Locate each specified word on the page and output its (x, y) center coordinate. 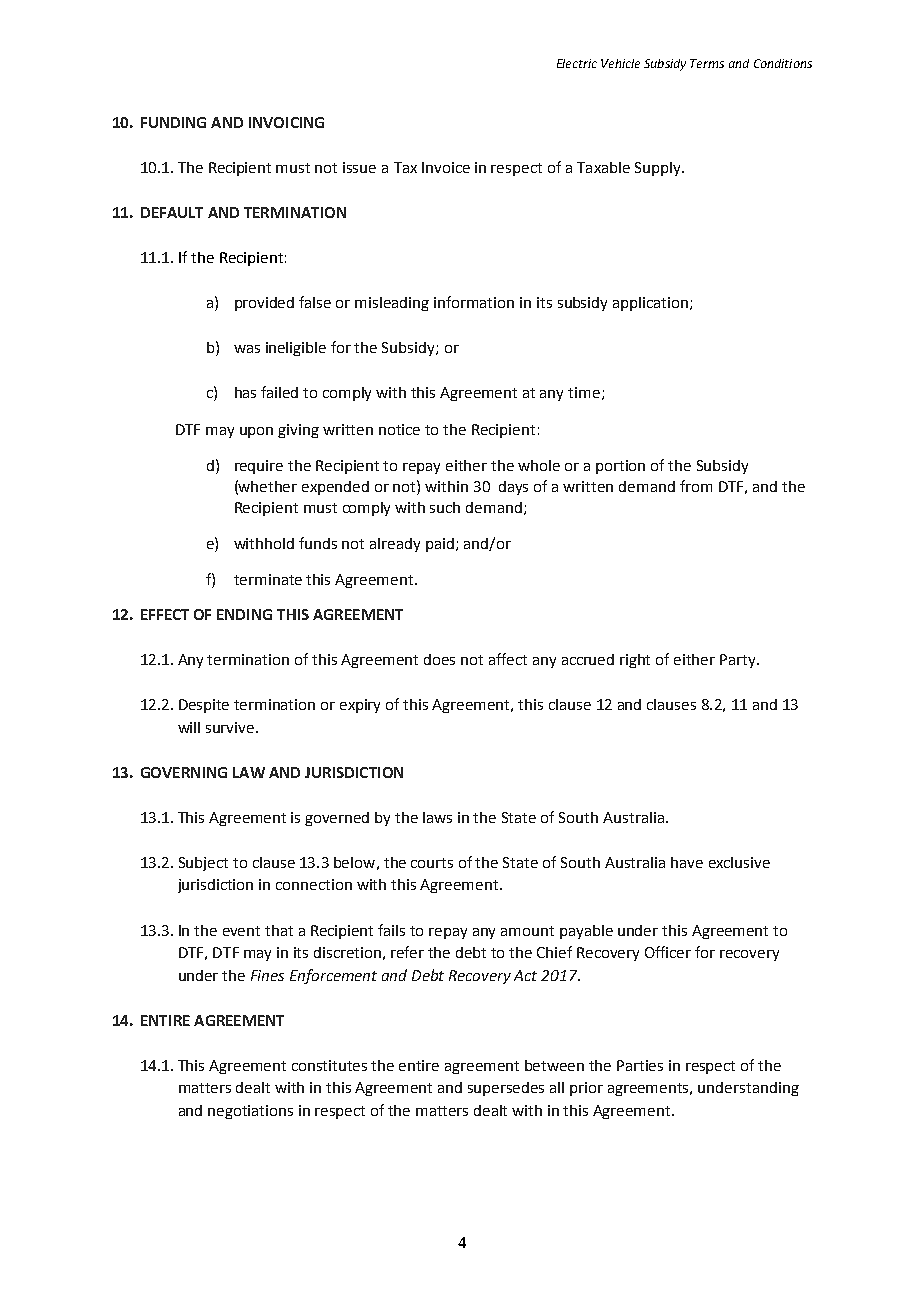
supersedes (506, 1089)
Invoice (446, 167)
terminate (268, 579)
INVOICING (286, 122)
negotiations (250, 1112)
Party (739, 661)
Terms (707, 63)
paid (440, 545)
